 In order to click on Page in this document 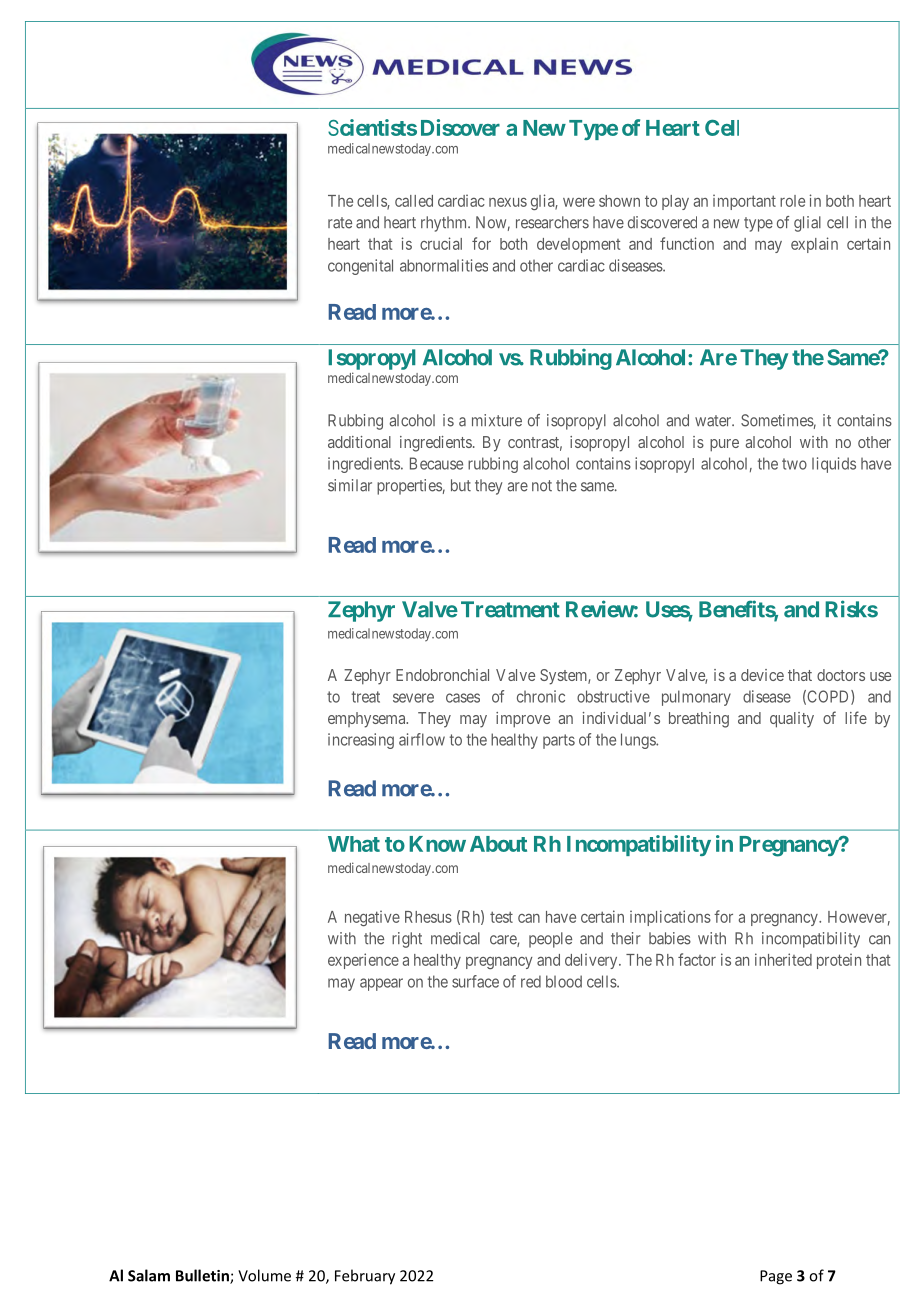, I will do `click(776, 1277)`.
